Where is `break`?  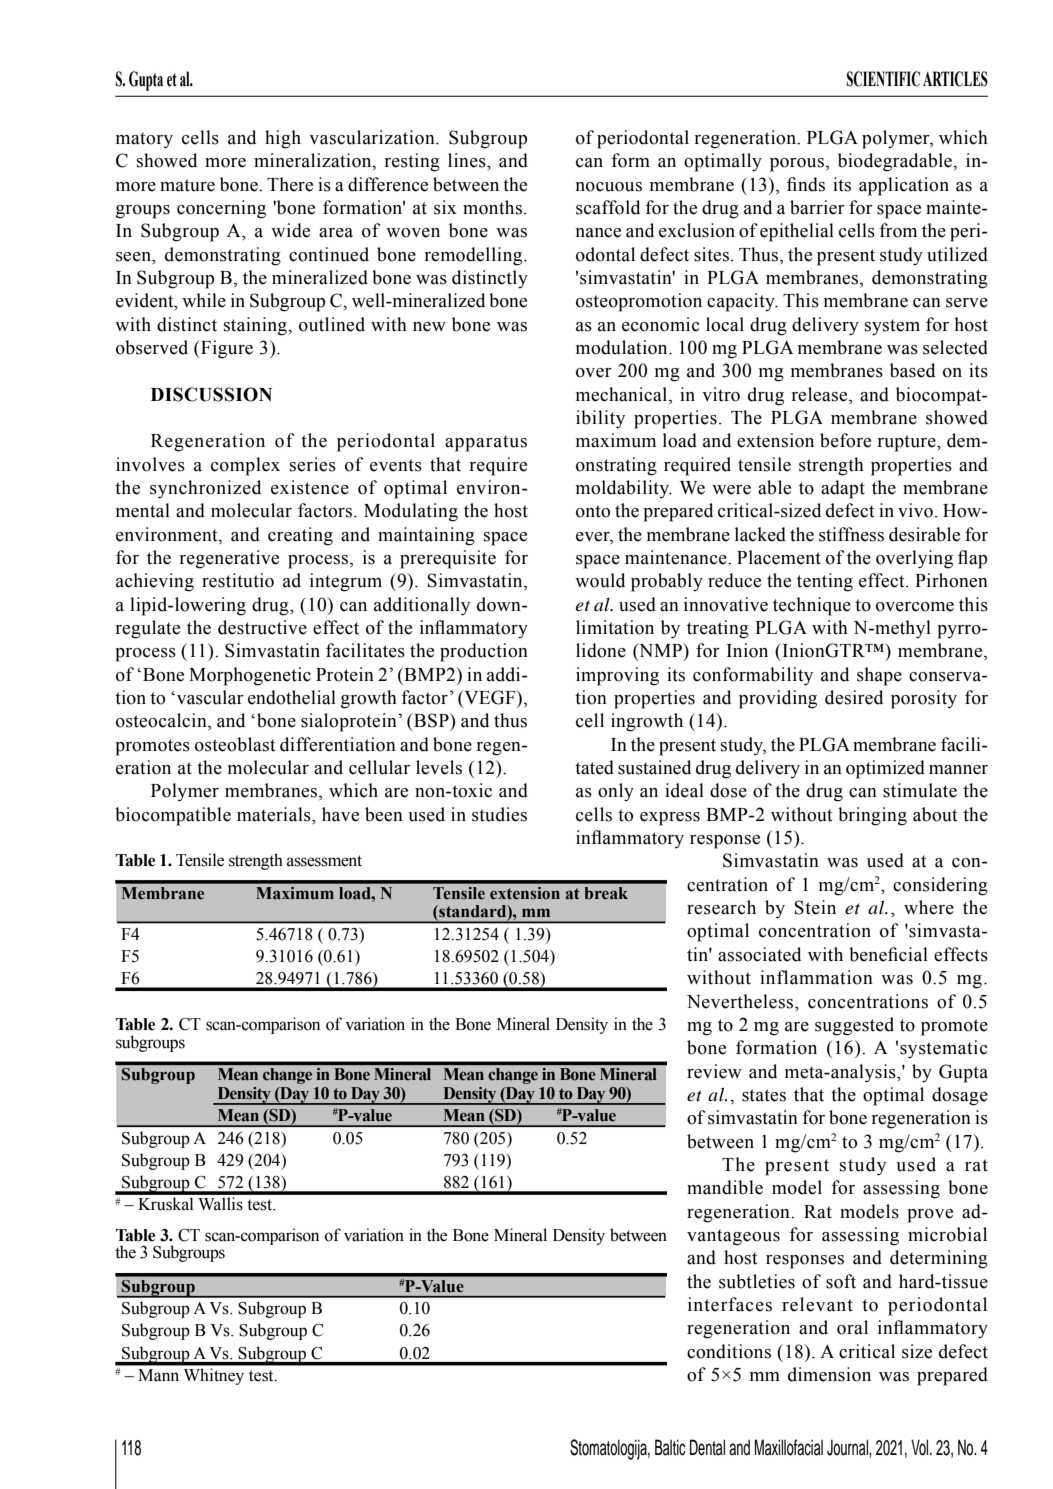
break is located at coordinates (606, 893).
